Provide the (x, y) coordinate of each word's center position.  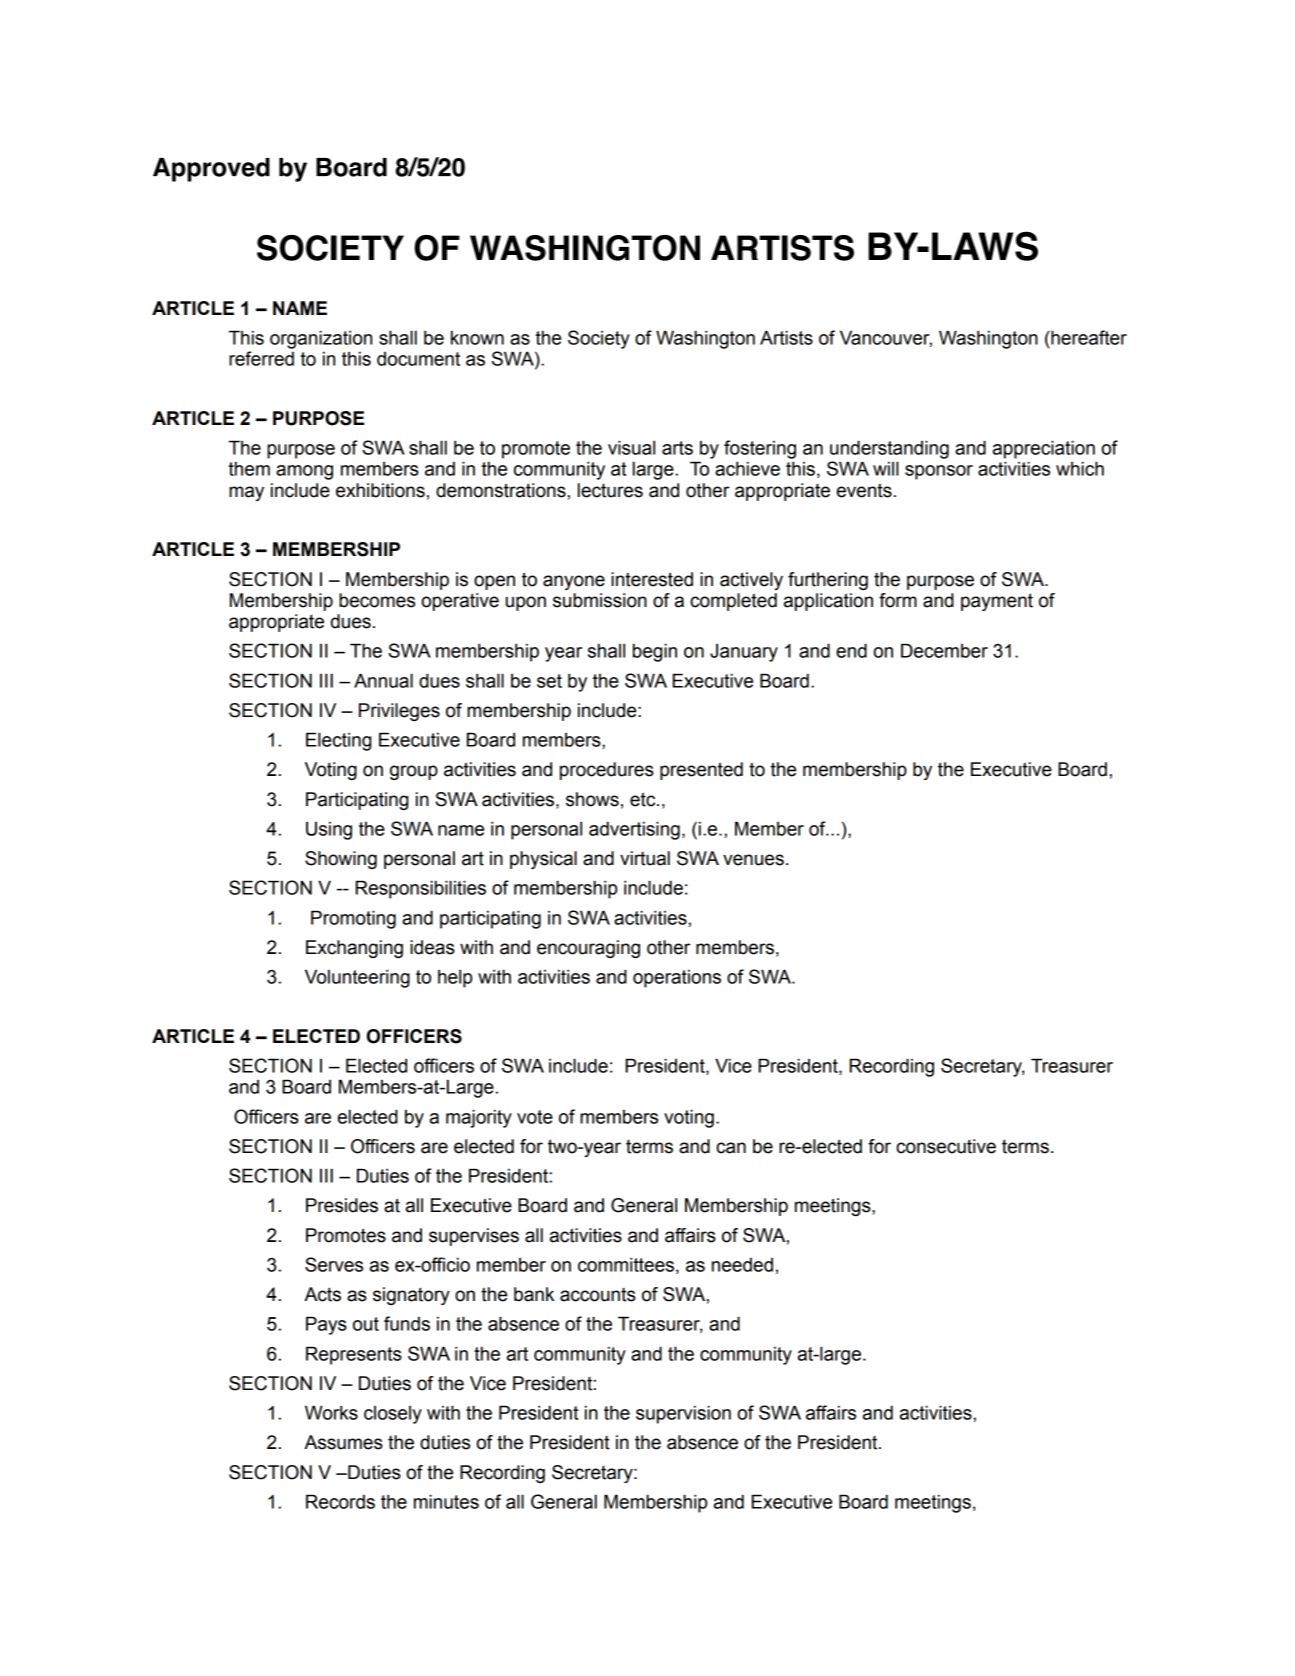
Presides (342, 1205)
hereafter (1088, 337)
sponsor (939, 472)
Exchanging (354, 949)
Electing (338, 741)
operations (677, 979)
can (731, 1148)
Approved (211, 170)
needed (742, 1265)
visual (631, 447)
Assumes (343, 1442)
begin (655, 652)
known (477, 337)
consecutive (946, 1146)
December (944, 650)
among (304, 472)
